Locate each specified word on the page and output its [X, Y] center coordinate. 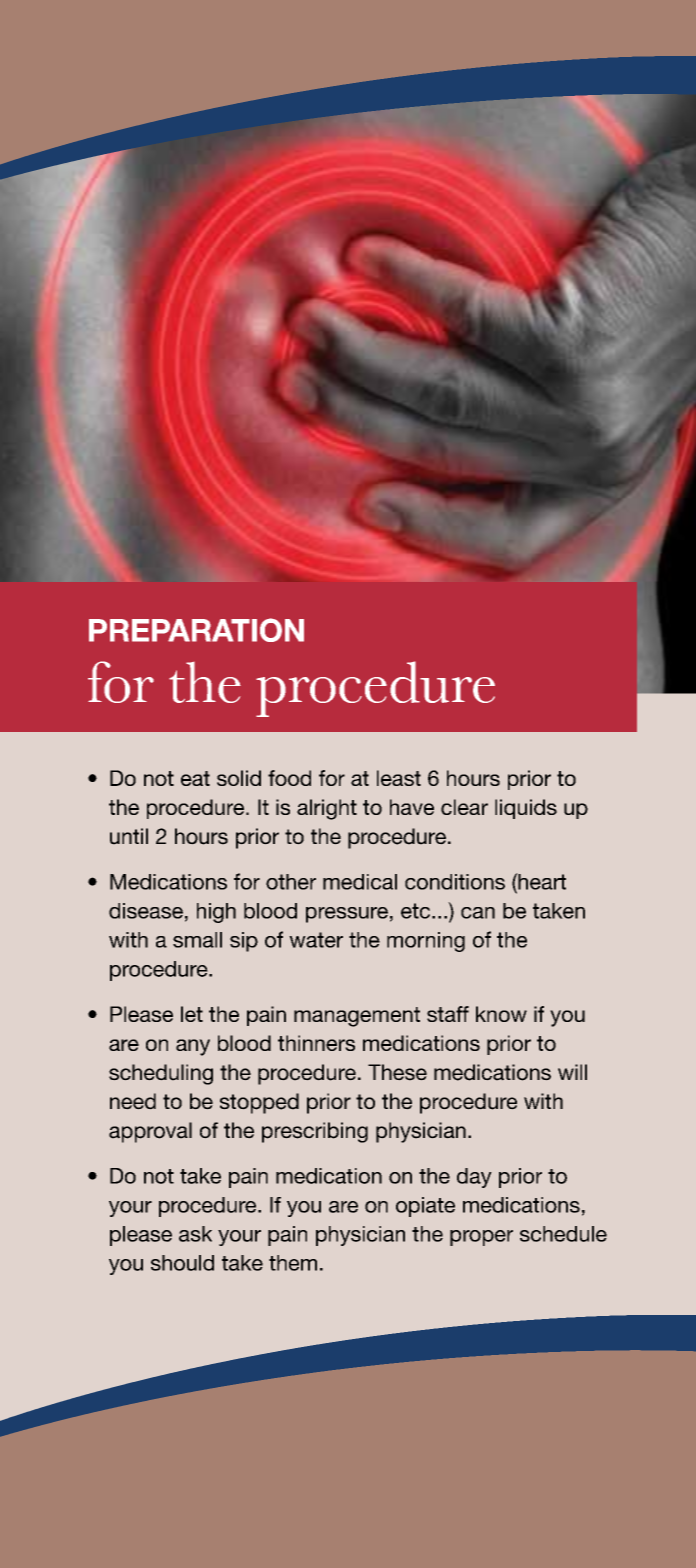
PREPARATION [196, 630]
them [293, 1263]
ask [195, 1234]
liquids [526, 809]
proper [481, 1238]
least [399, 778]
